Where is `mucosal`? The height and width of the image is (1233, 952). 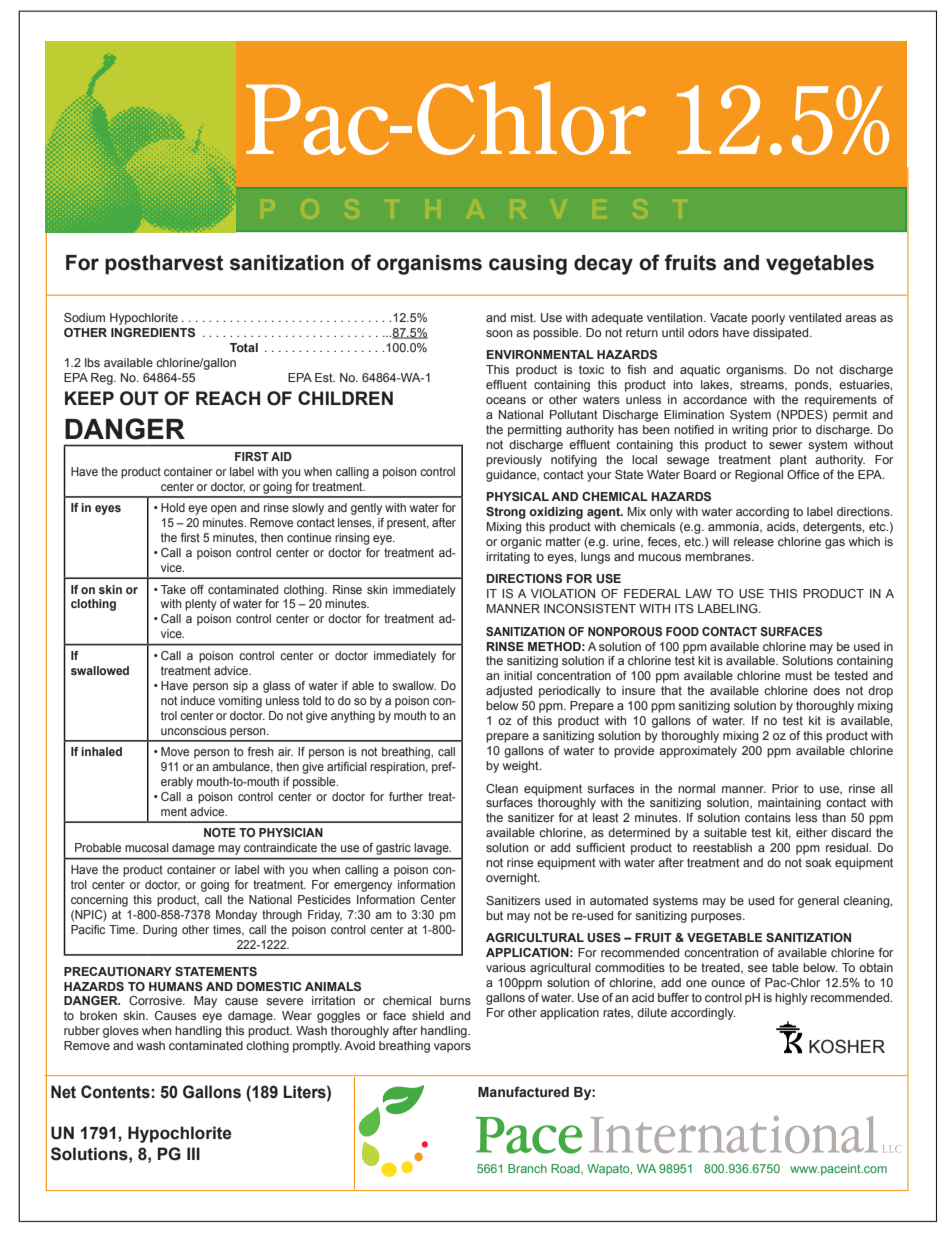
mucosal is located at coordinates (147, 847).
